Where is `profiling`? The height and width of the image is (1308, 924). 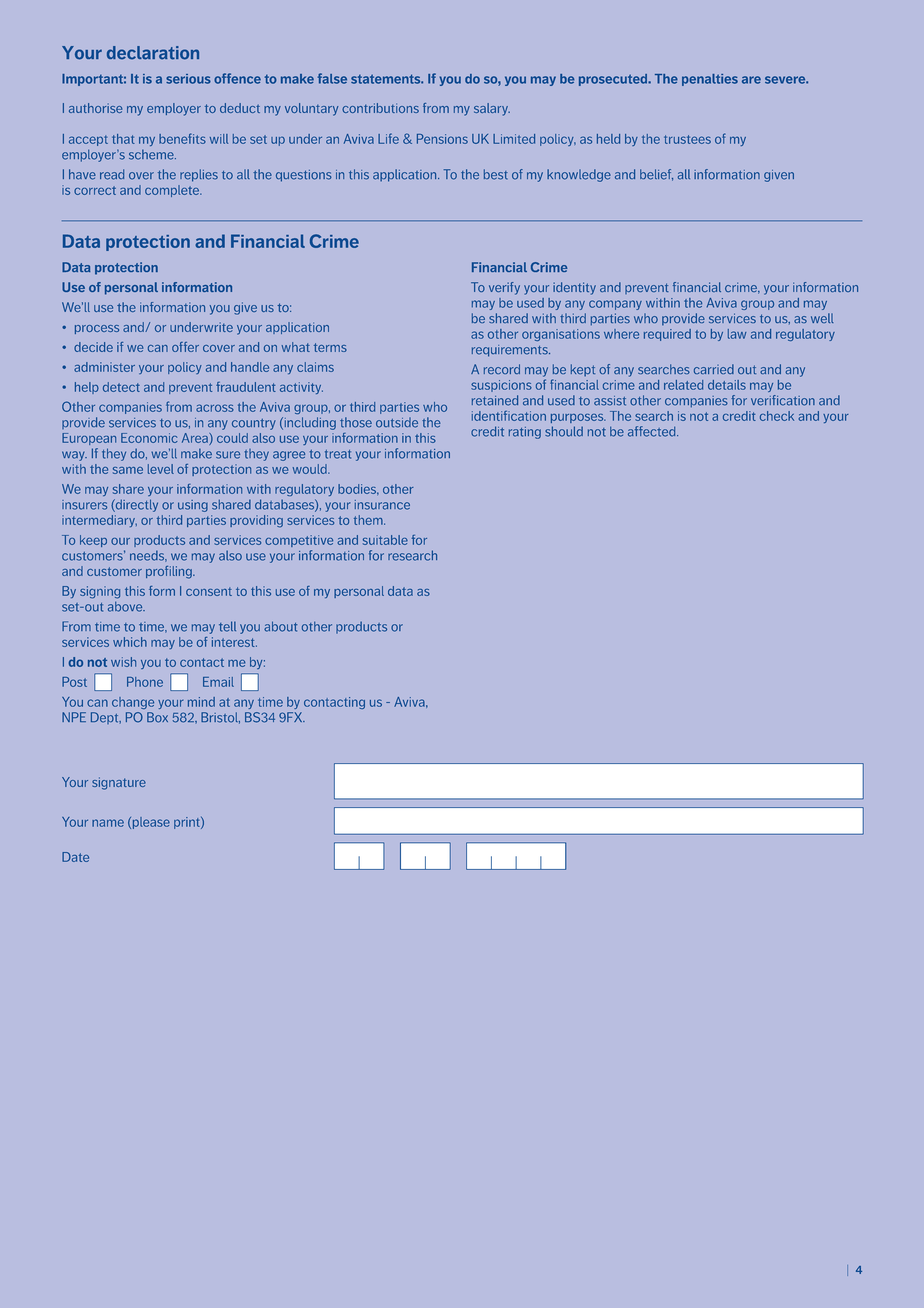 profiling is located at coordinates (170, 572).
